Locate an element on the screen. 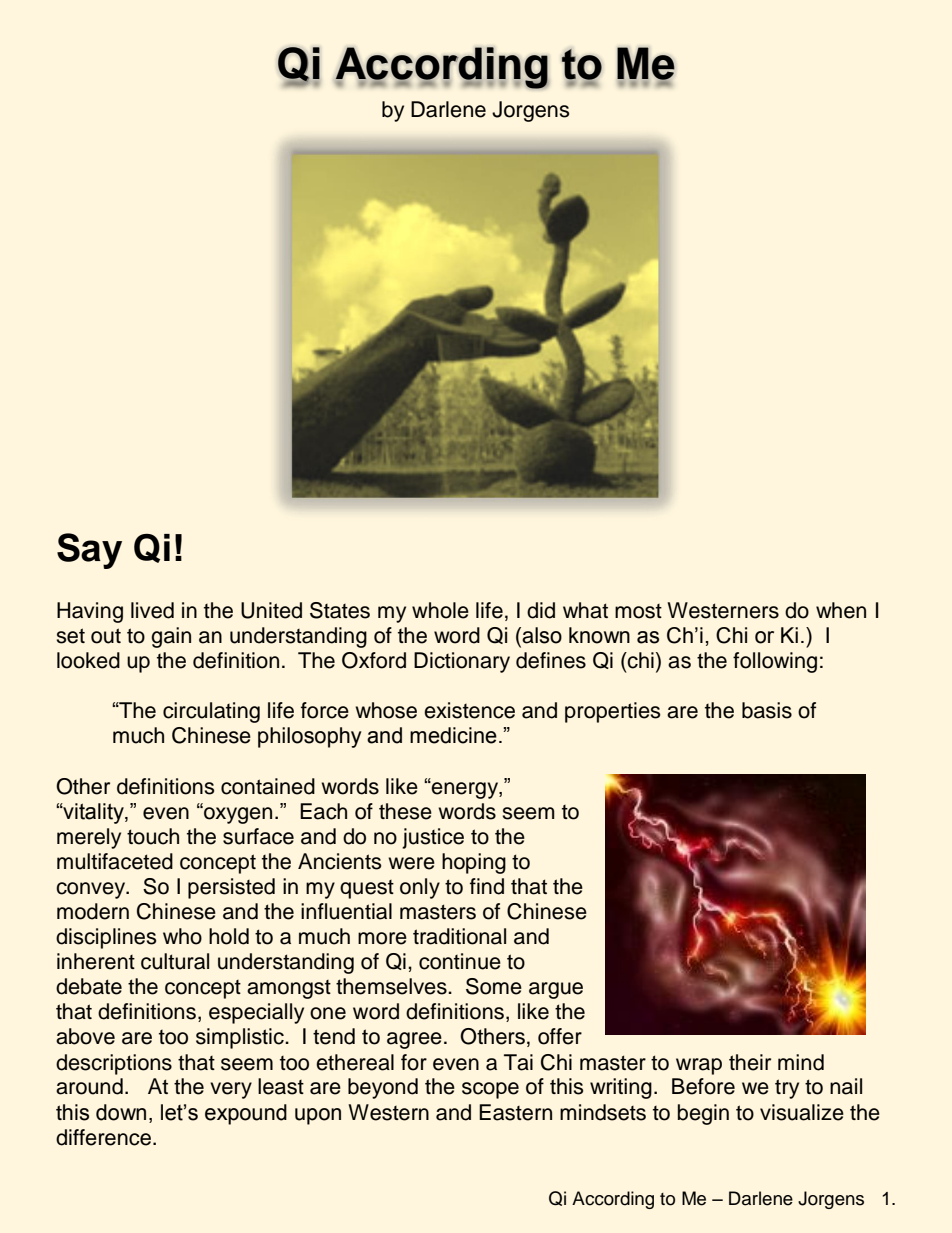 The width and height of the screenshot is (952, 1233). down is located at coordinates (121, 1112).
